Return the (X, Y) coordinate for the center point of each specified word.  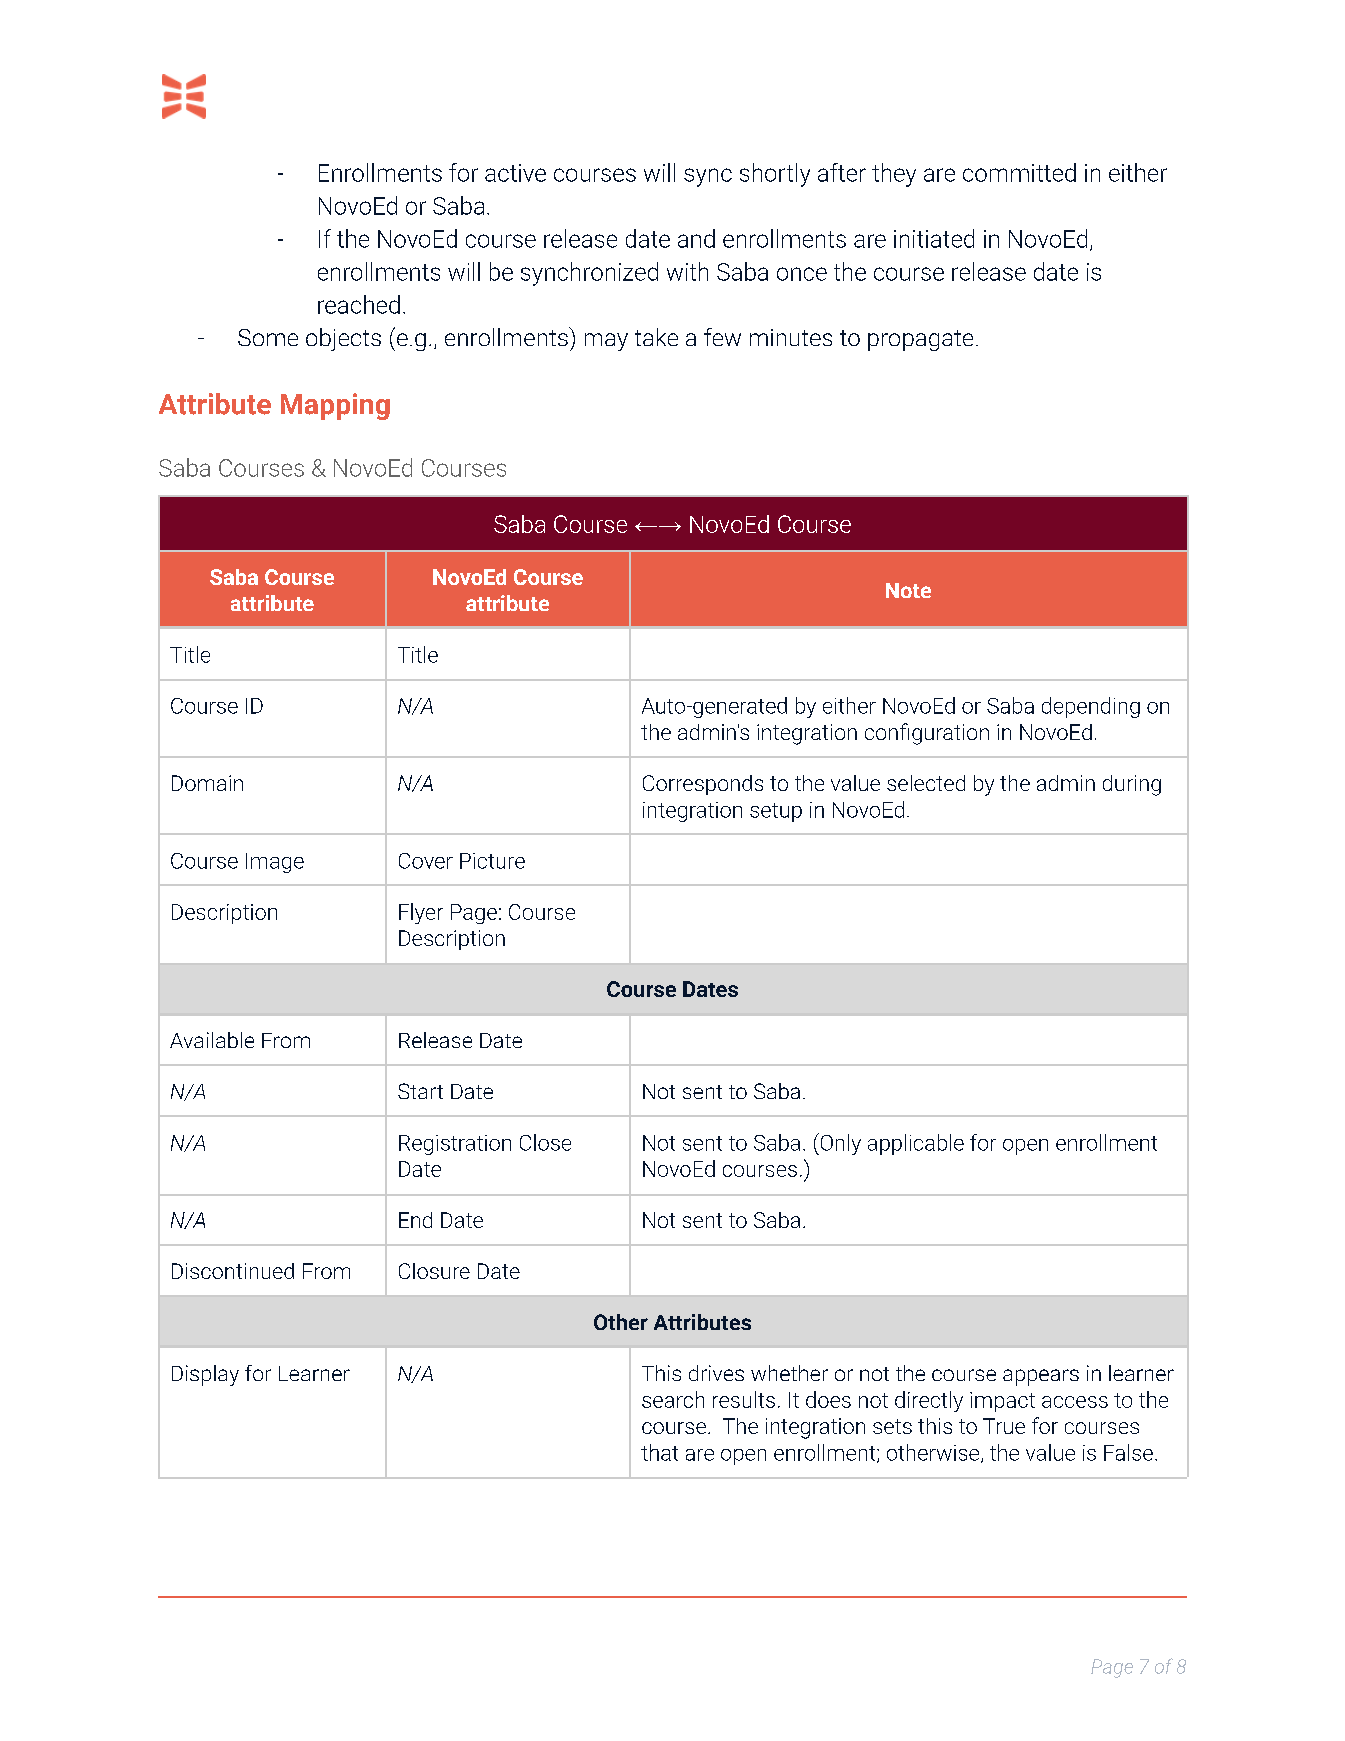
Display (205, 1375)
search (673, 1399)
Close (545, 1142)
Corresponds (703, 785)
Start (420, 1091)
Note (908, 590)
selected (926, 783)
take (656, 337)
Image (275, 863)
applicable (916, 1144)
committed (1019, 172)
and (696, 238)
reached (359, 304)
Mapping (335, 406)
